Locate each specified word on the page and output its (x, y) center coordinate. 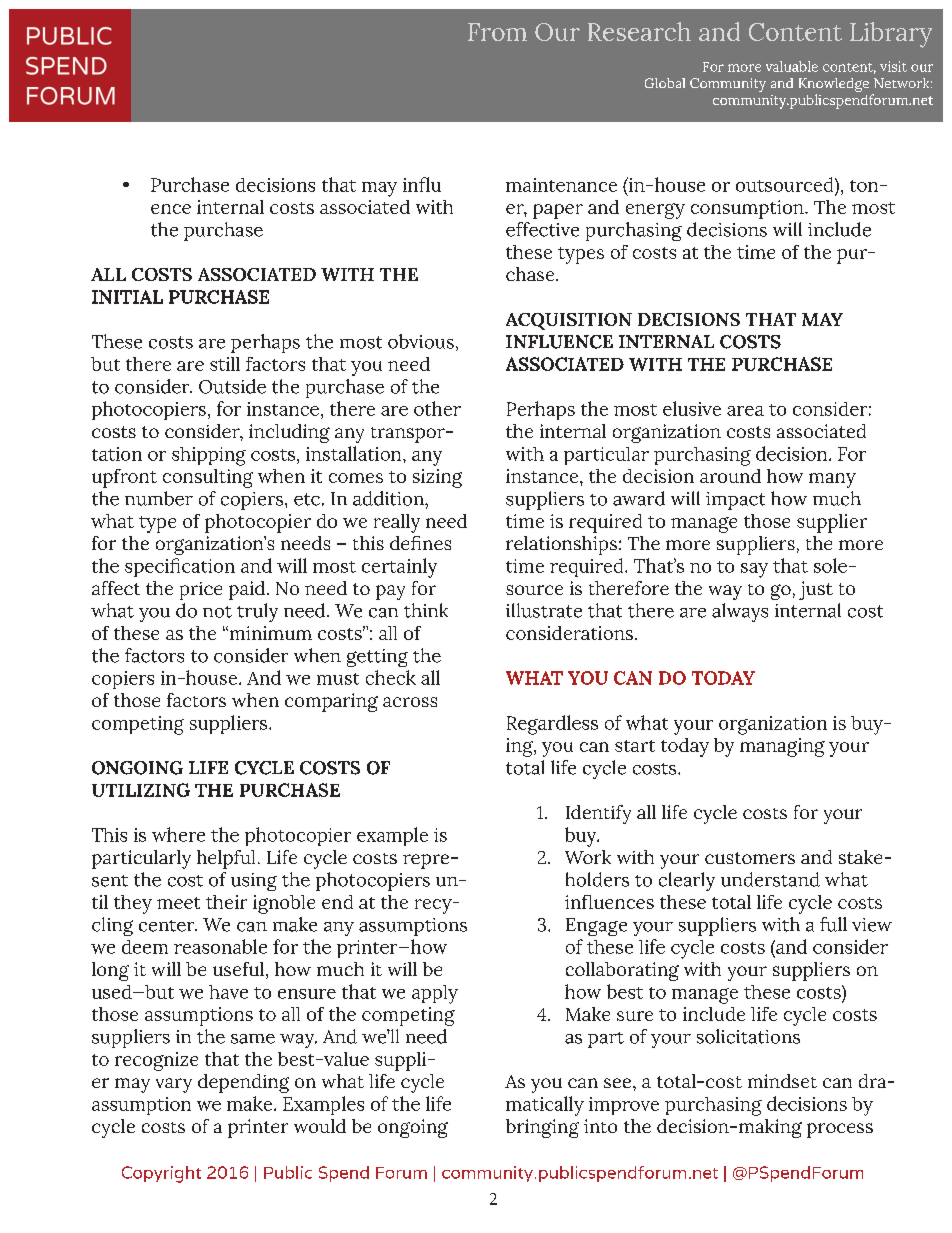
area (745, 411)
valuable (792, 66)
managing (782, 747)
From (497, 32)
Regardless (552, 725)
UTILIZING (141, 790)
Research (639, 31)
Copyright (161, 1174)
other (437, 408)
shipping (209, 456)
